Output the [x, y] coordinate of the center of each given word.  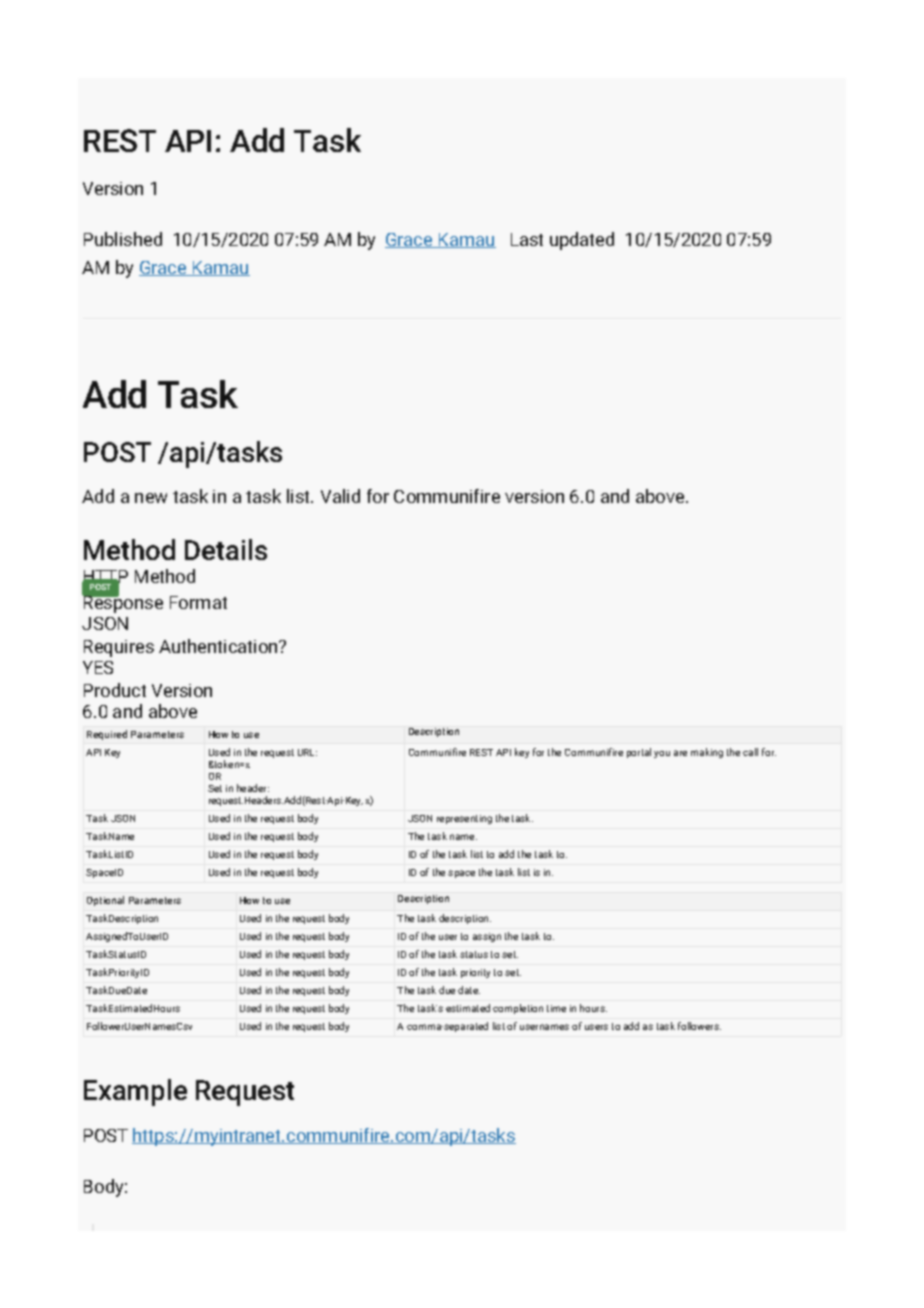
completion [518, 1009]
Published [123, 239]
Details [226, 549]
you [662, 754]
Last [527, 239]
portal [639, 753]
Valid [340, 496]
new [151, 498]
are [680, 753]
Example [135, 1092]
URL [307, 752]
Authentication [219, 646]
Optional [105, 901]
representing [464, 819]
